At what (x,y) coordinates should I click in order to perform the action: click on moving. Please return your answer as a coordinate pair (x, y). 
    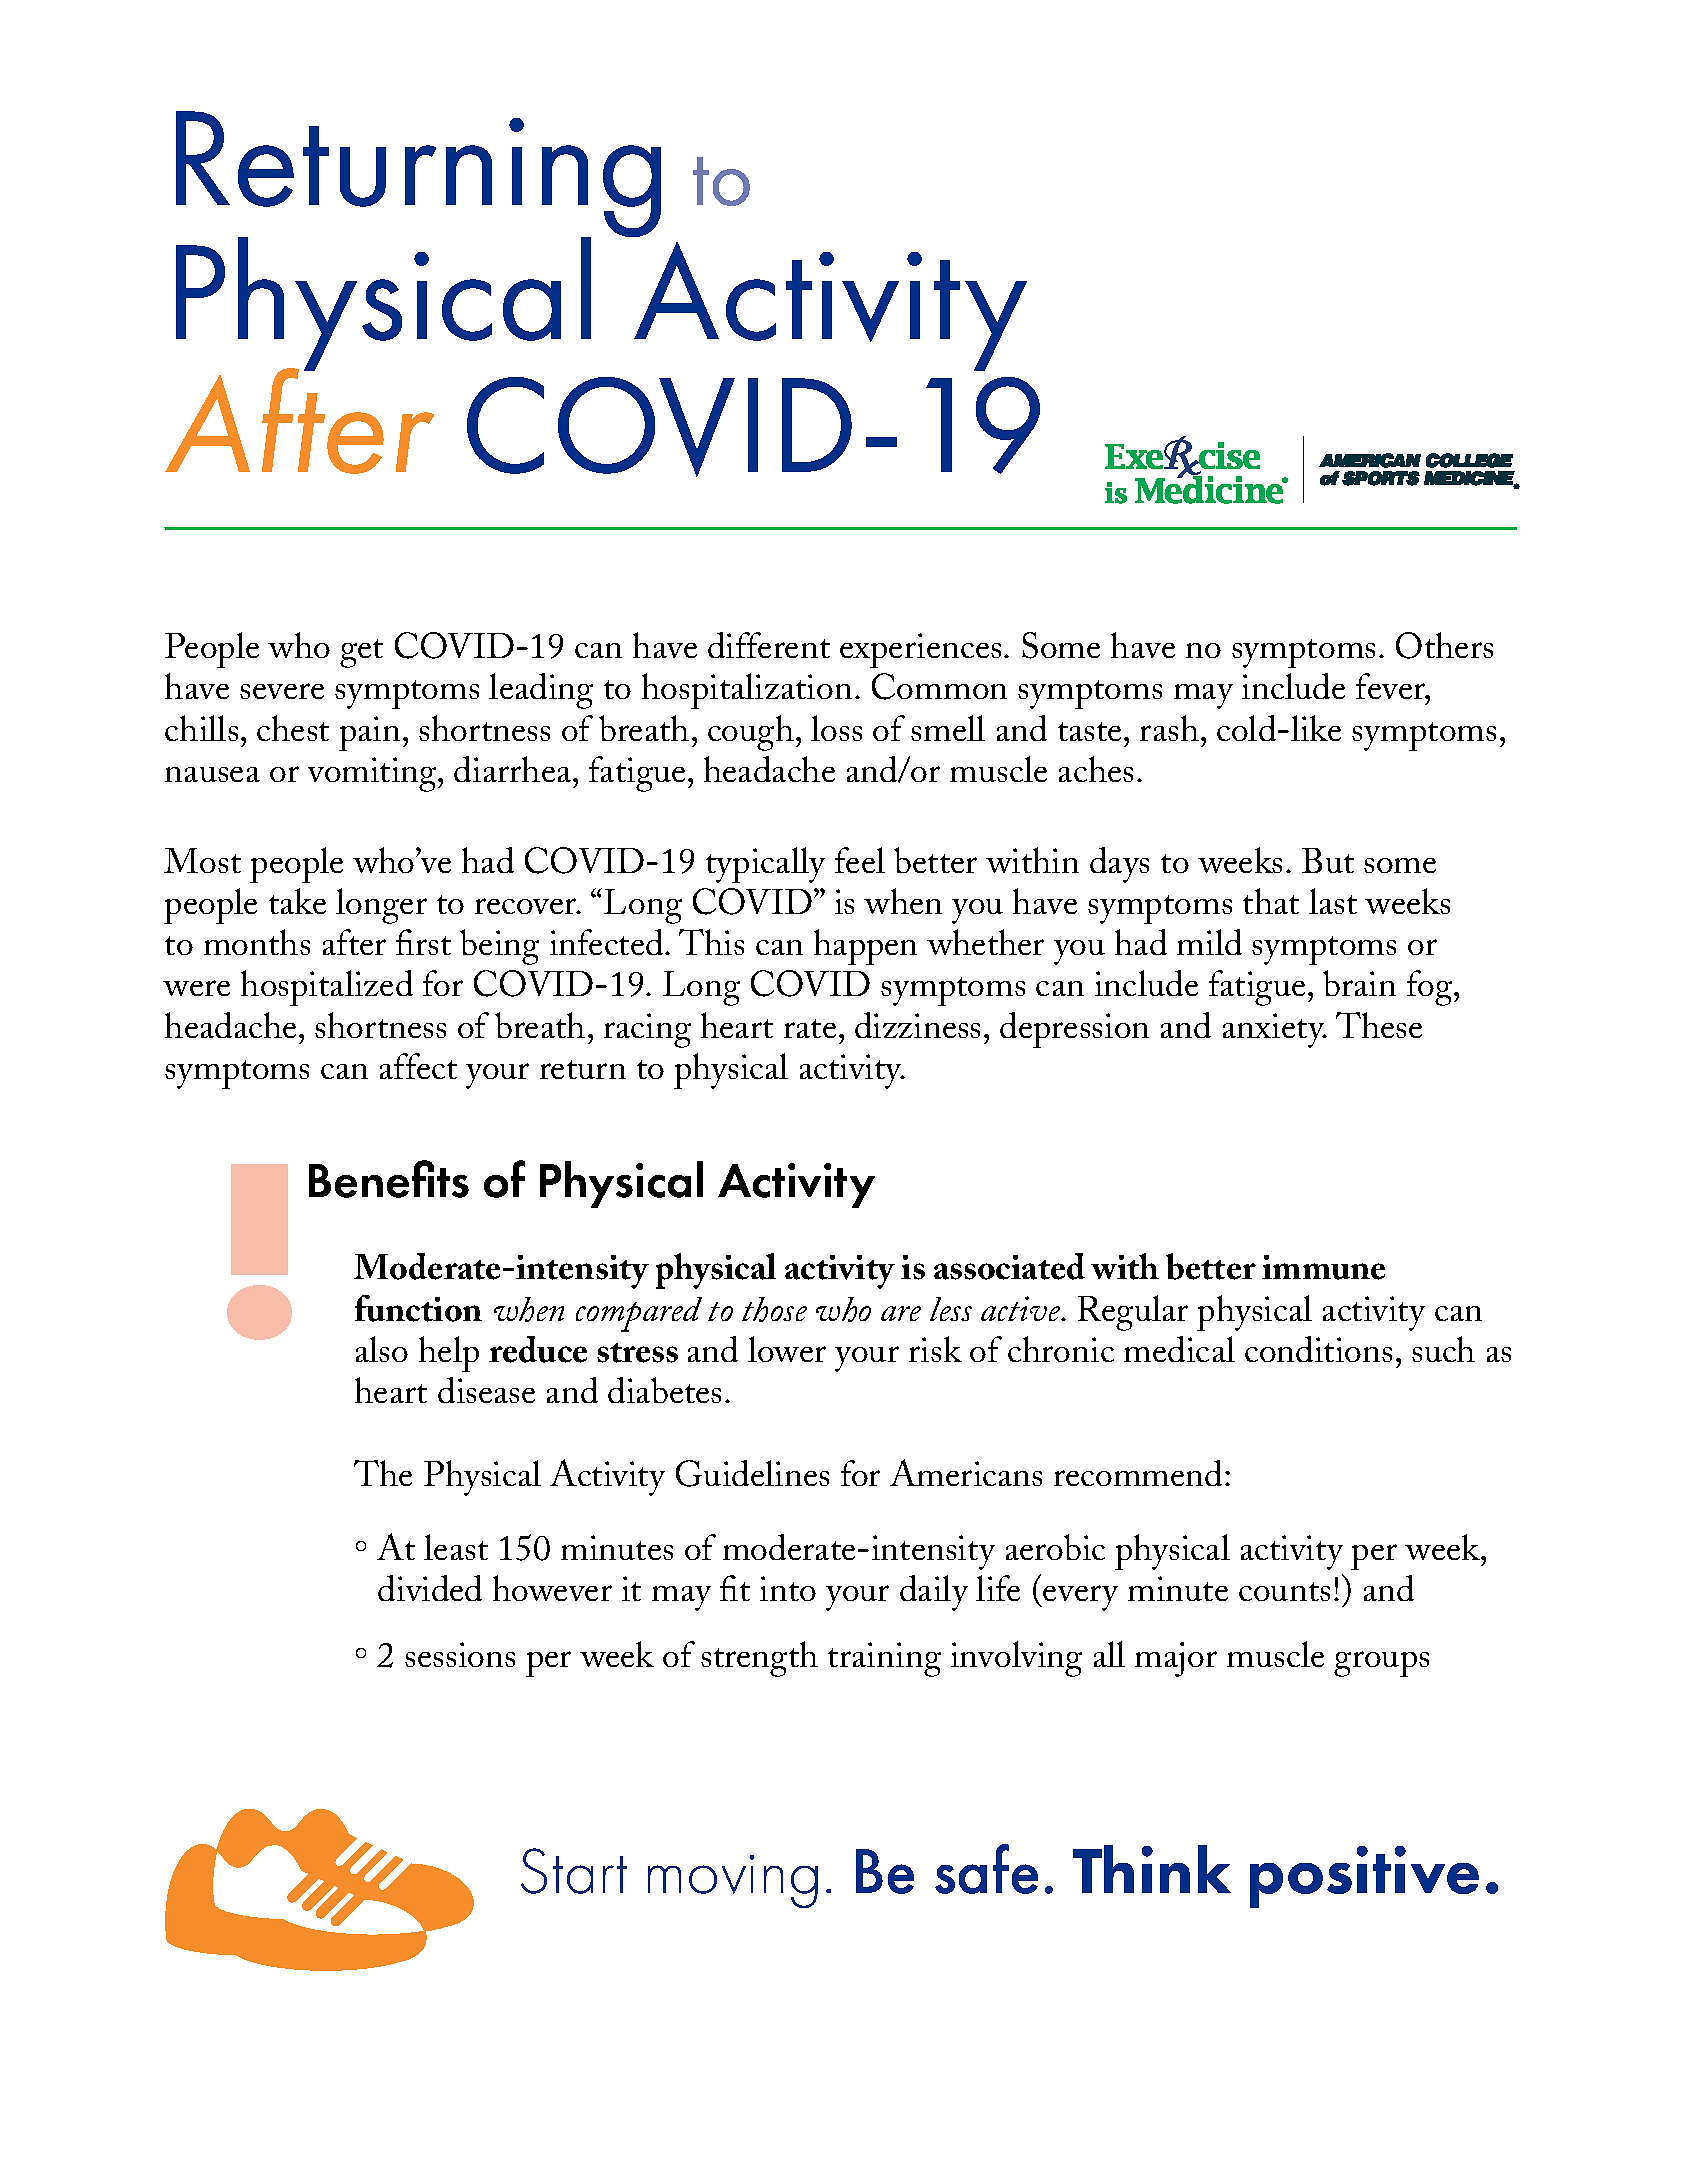
    Looking at the image, I should click on (733, 1881).
